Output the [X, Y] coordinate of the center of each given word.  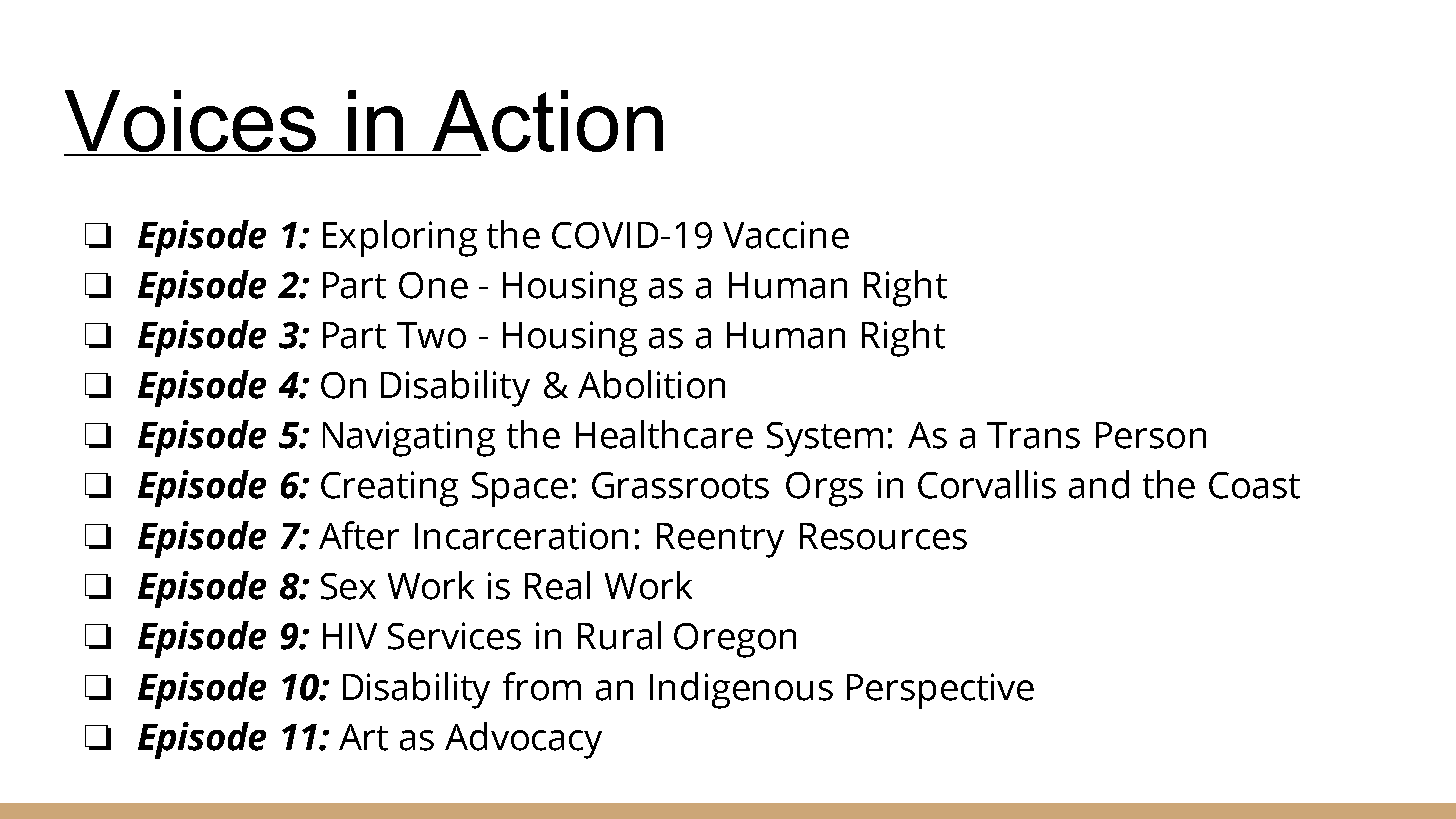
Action [546, 122]
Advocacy [523, 740]
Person [1151, 435]
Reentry [720, 540]
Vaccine [786, 235]
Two [431, 335]
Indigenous [741, 690]
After [359, 535]
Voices [191, 122]
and [1099, 484]
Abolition [651, 384]
